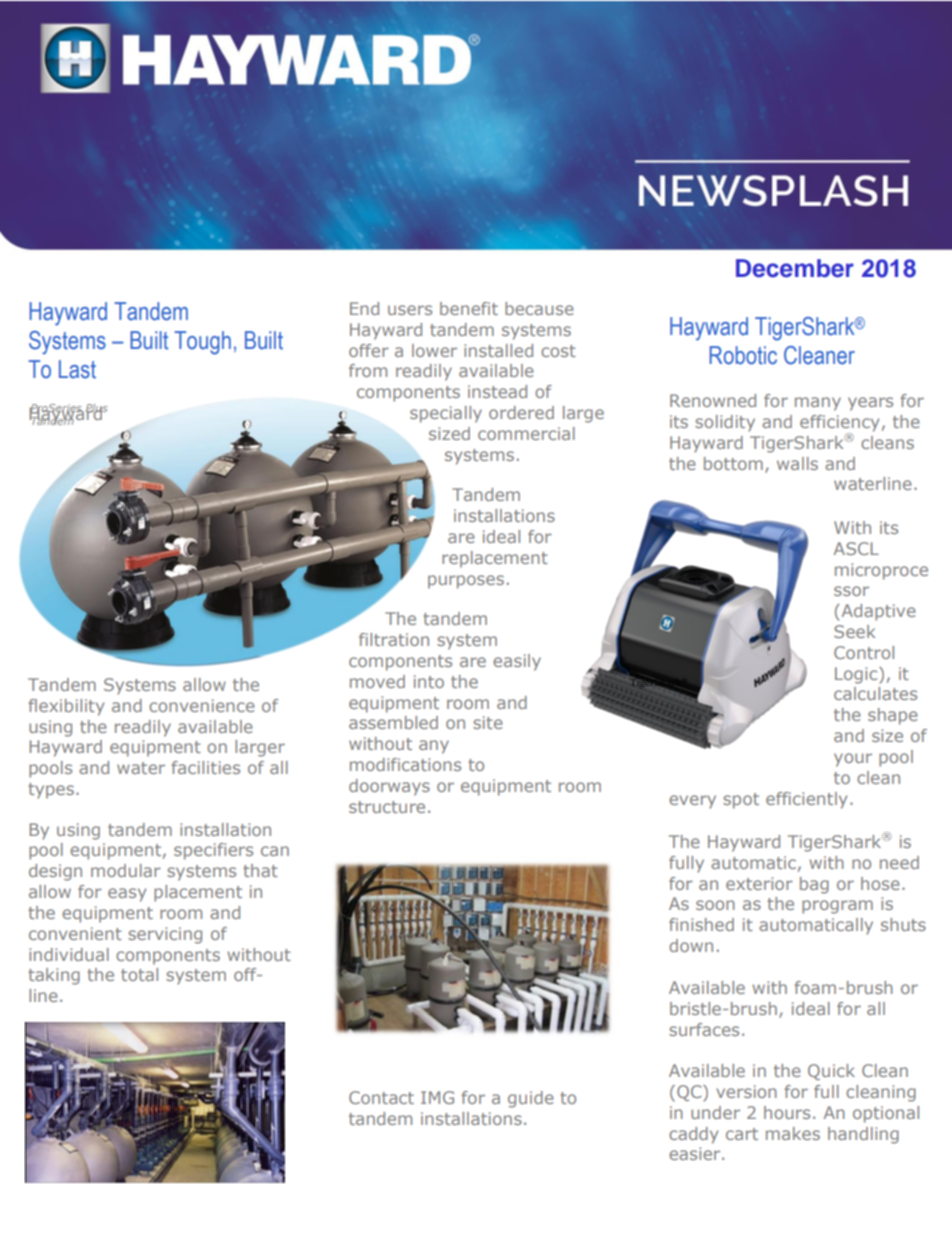  I want to click on site, so click(488, 722).
